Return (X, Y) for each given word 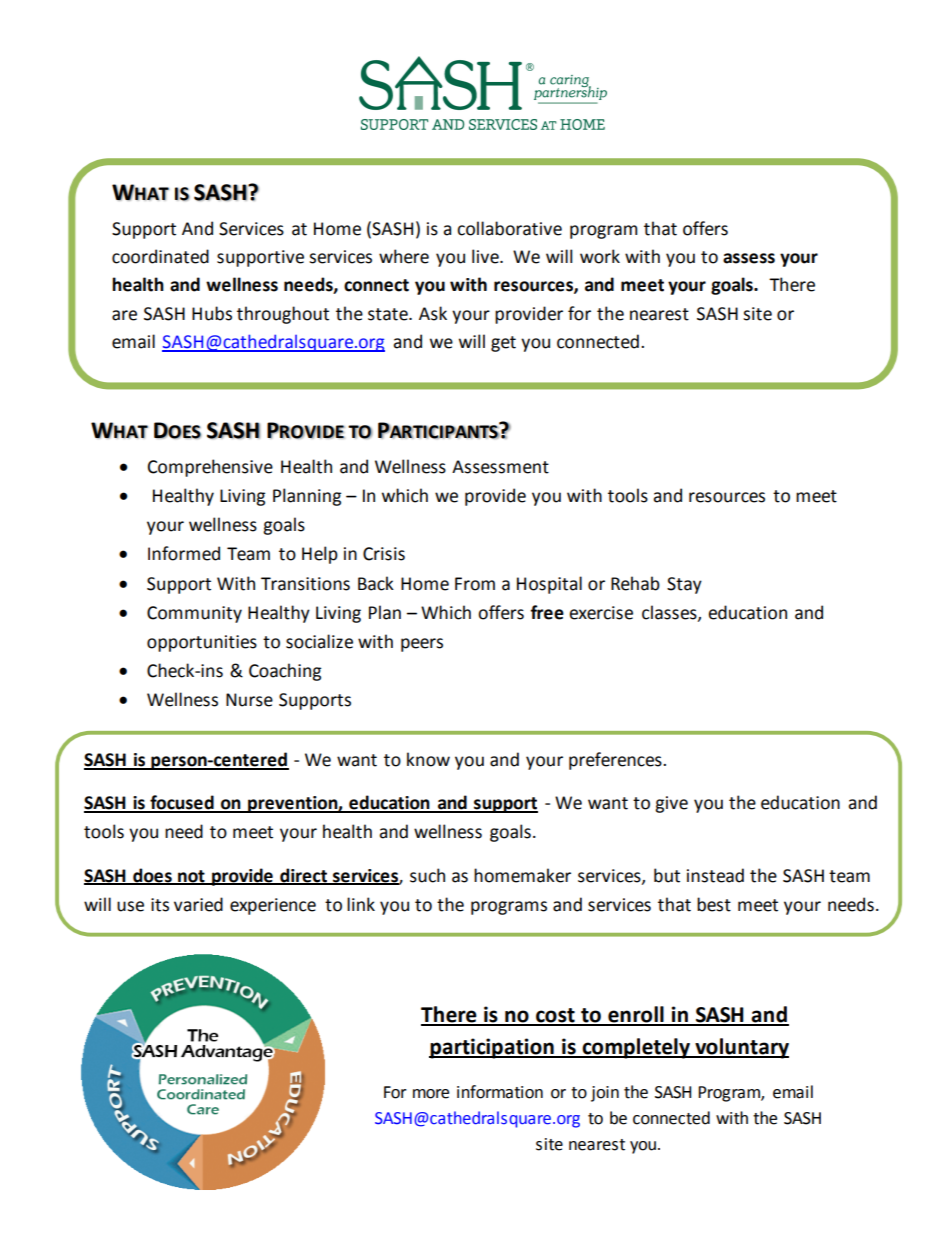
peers (422, 645)
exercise (601, 613)
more (431, 1094)
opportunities (202, 643)
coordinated (160, 256)
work (600, 256)
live (486, 256)
